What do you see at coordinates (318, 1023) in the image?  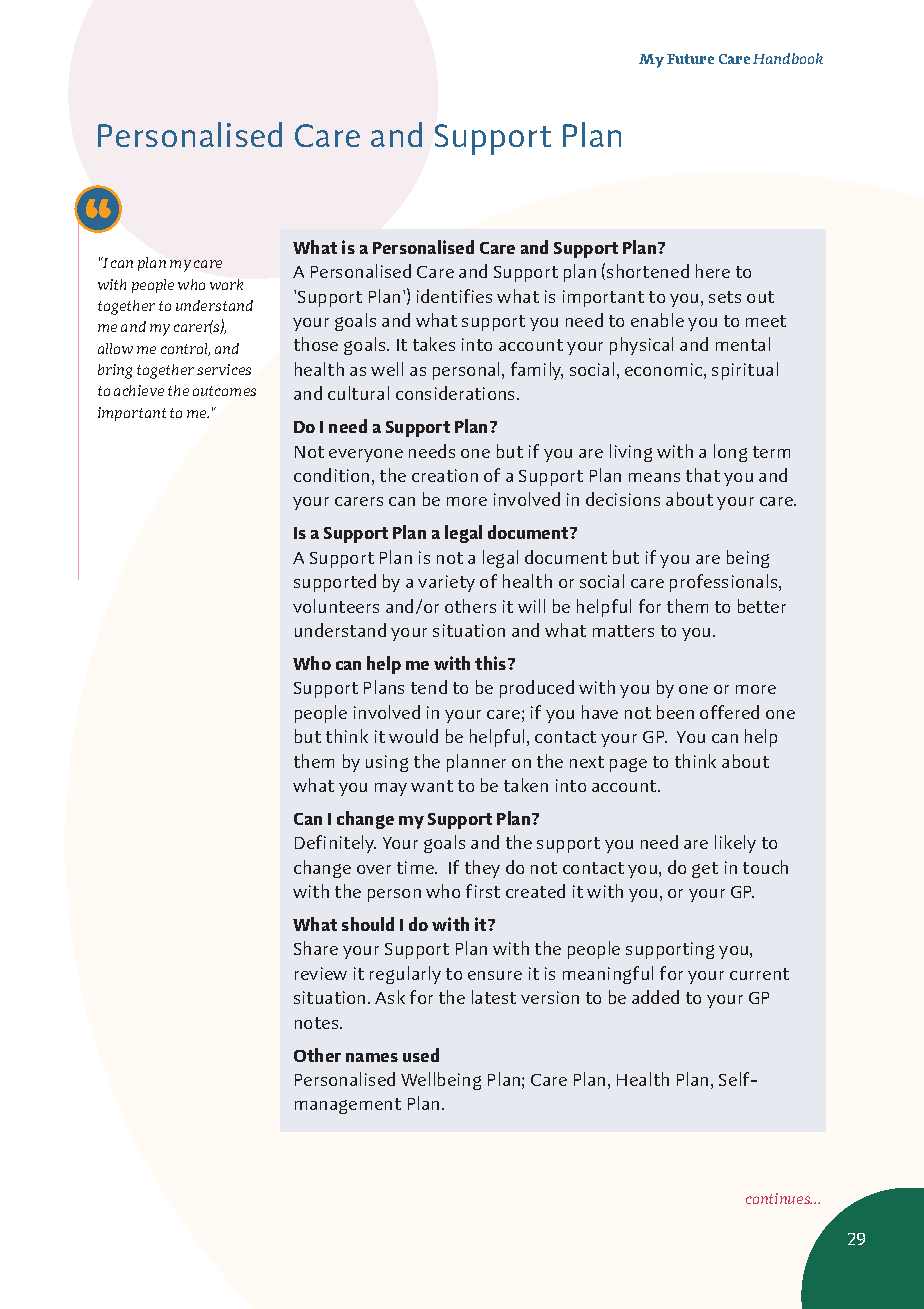 I see `notes` at bounding box center [318, 1023].
